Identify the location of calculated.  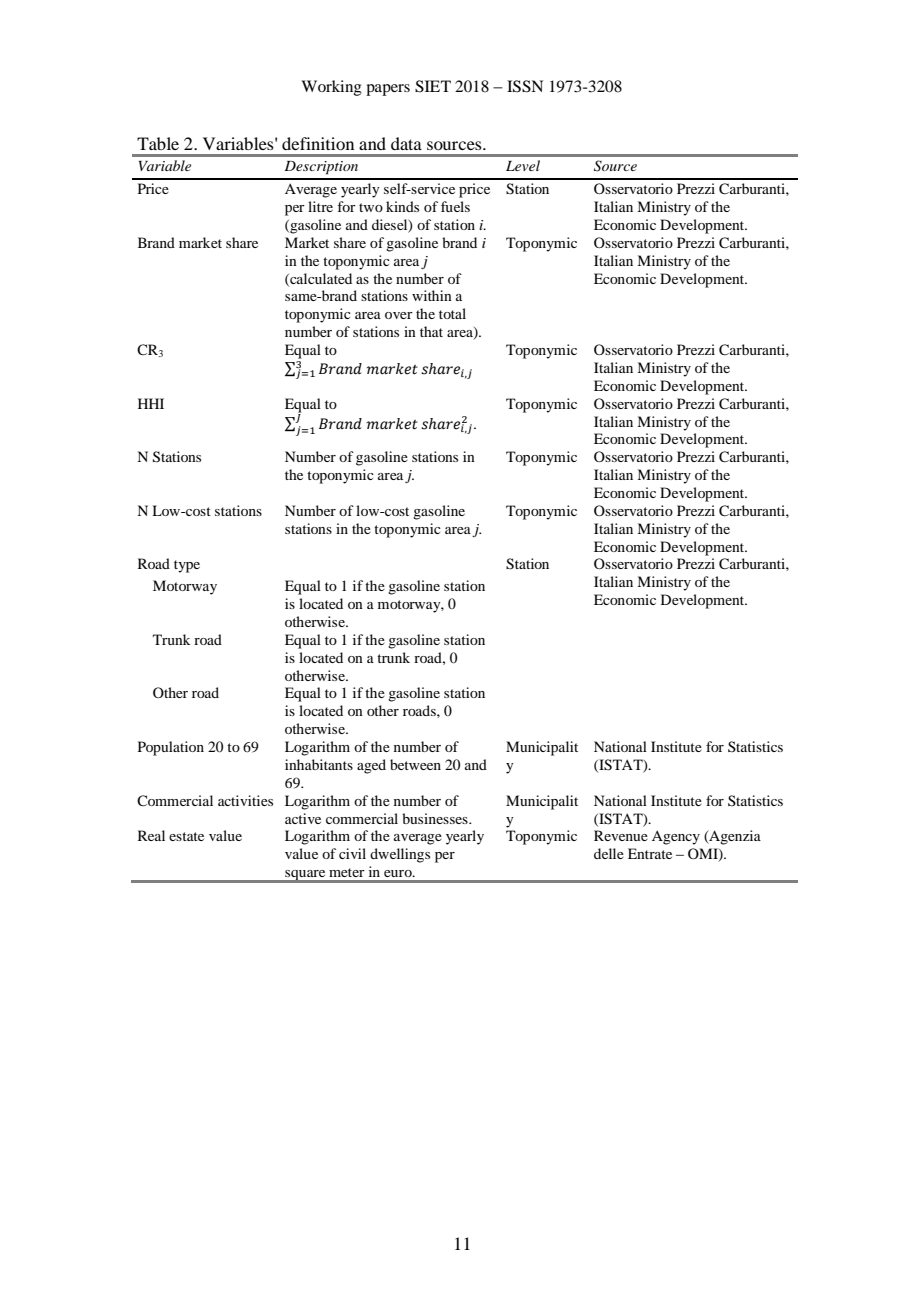
(320, 279).
